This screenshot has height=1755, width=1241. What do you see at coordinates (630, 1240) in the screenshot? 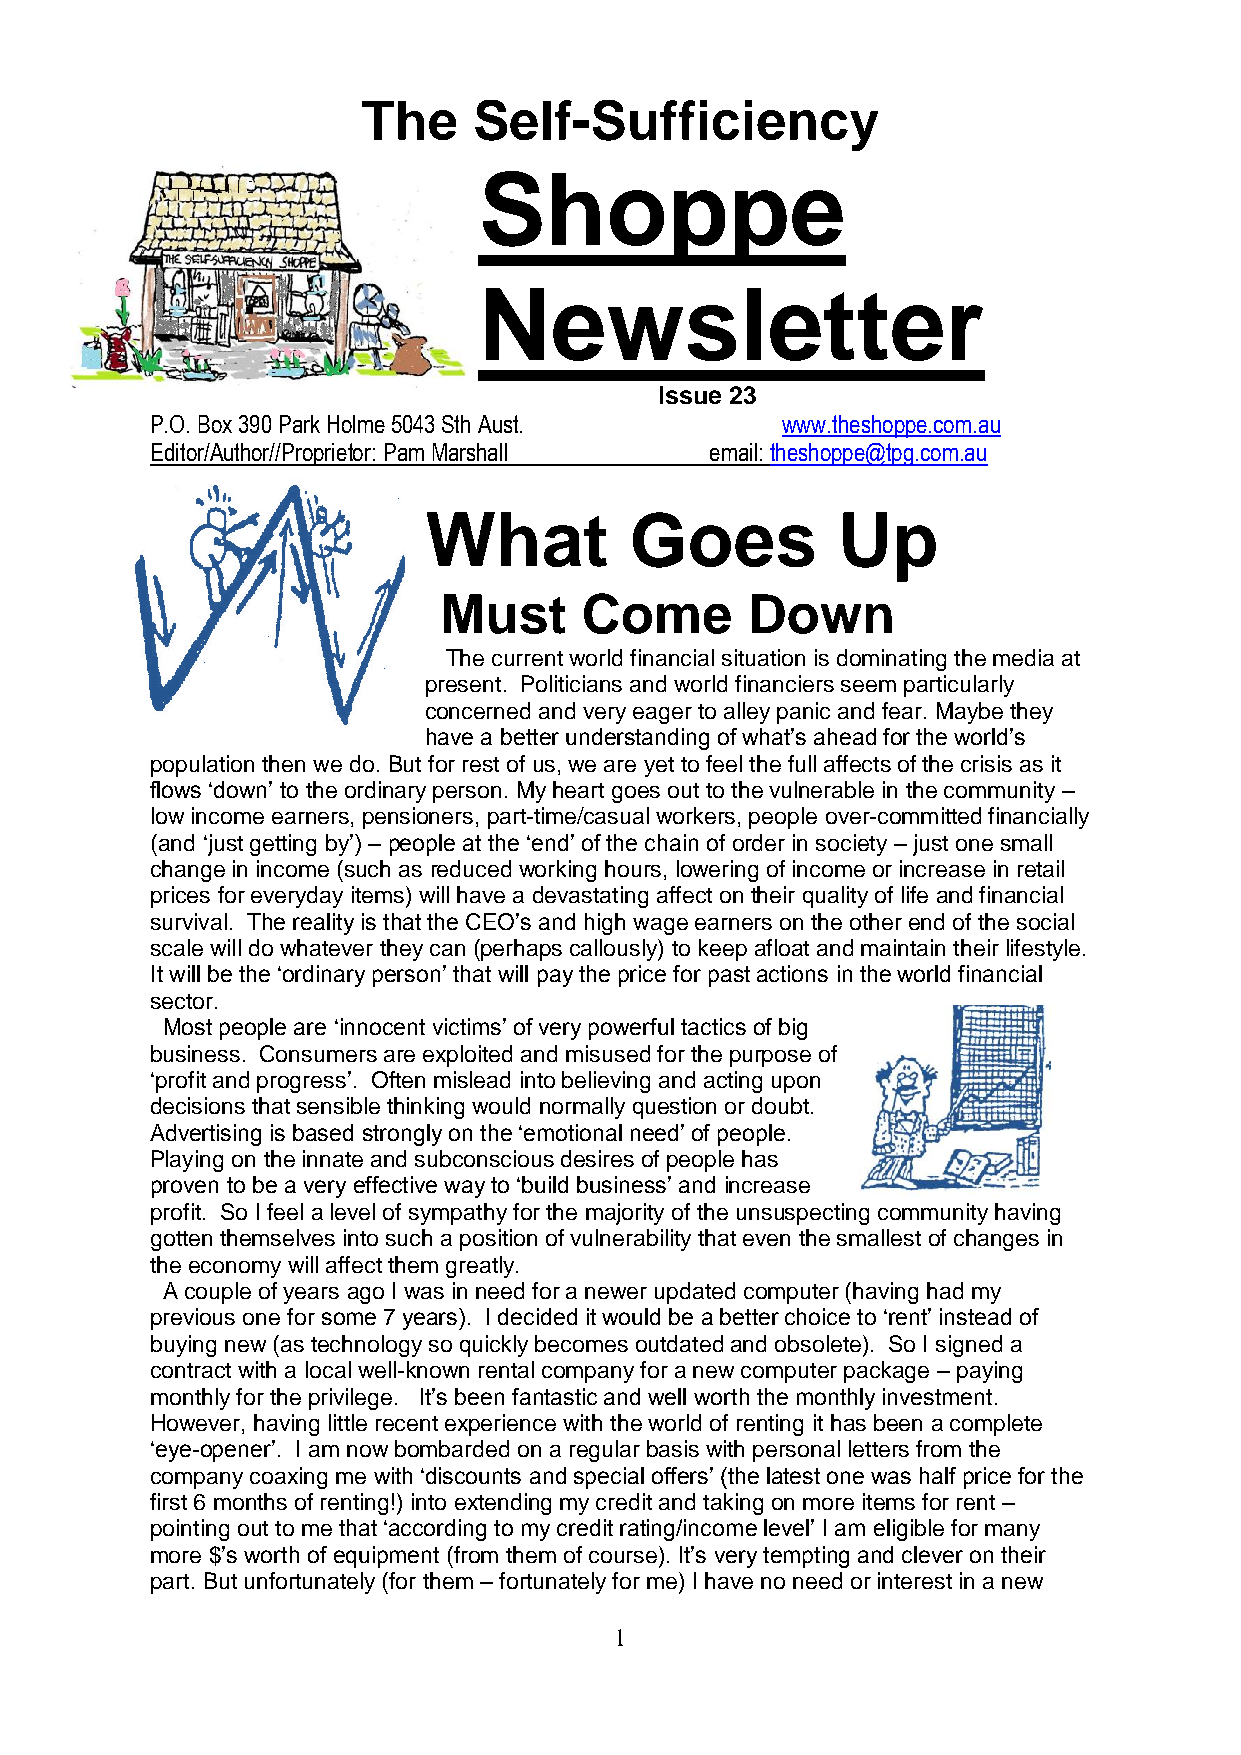
I see `vulnerability` at bounding box center [630, 1240].
